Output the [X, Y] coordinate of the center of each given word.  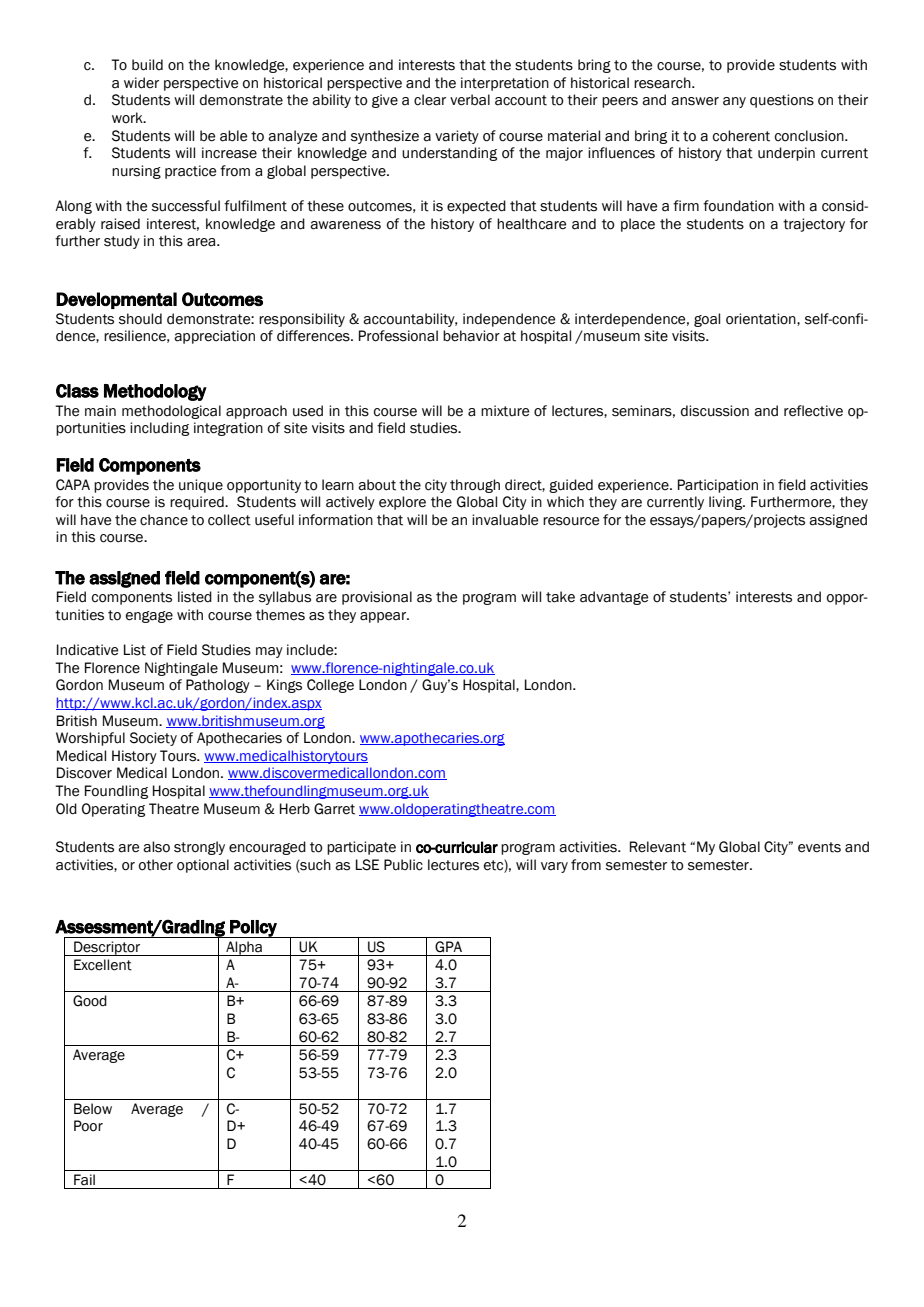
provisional [377, 598]
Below [93, 1109]
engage [149, 617]
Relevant [658, 847]
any [734, 102]
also [156, 847]
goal [707, 320]
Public [403, 865]
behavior [471, 336]
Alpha [244, 948]
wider [141, 83]
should [140, 319]
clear [430, 100]
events [819, 847]
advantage [614, 598]
